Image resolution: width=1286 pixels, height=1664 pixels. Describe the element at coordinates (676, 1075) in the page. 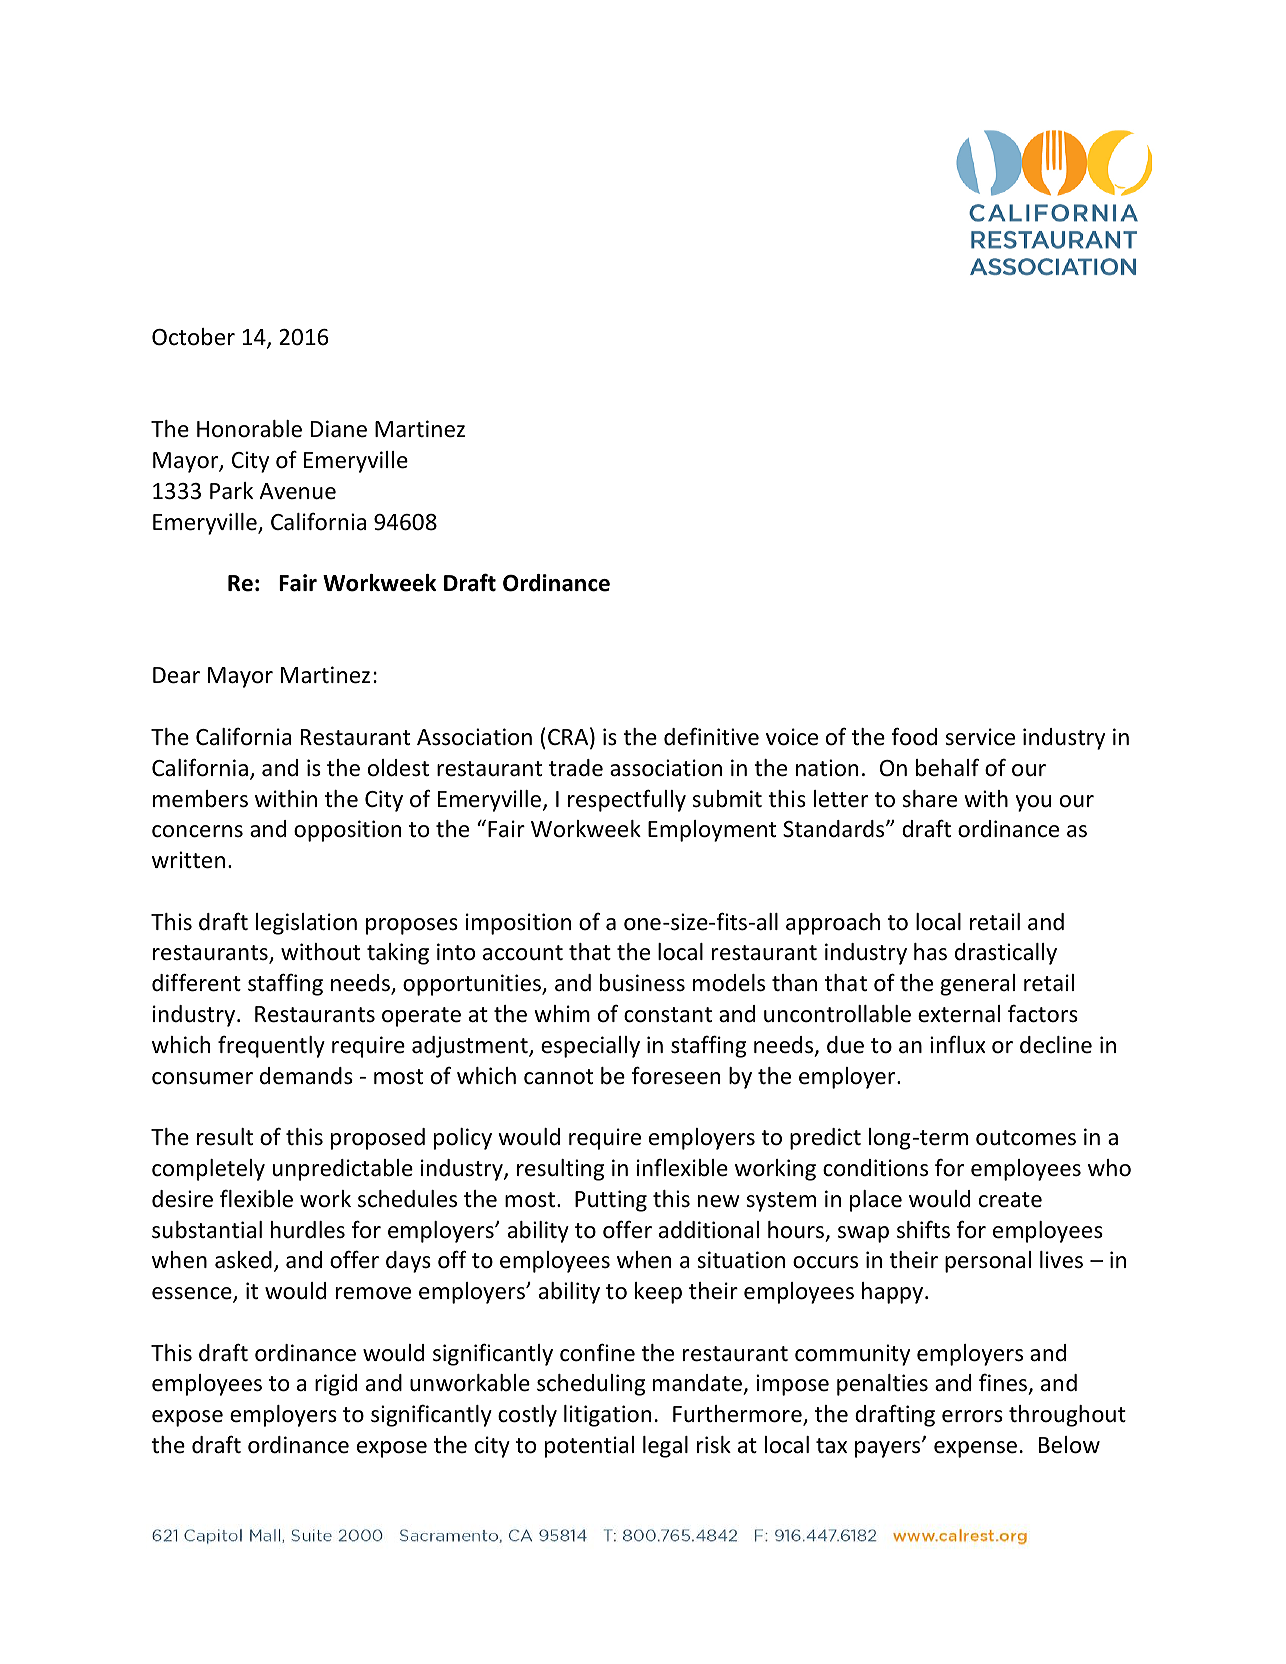

I see `foreseen` at that location.
